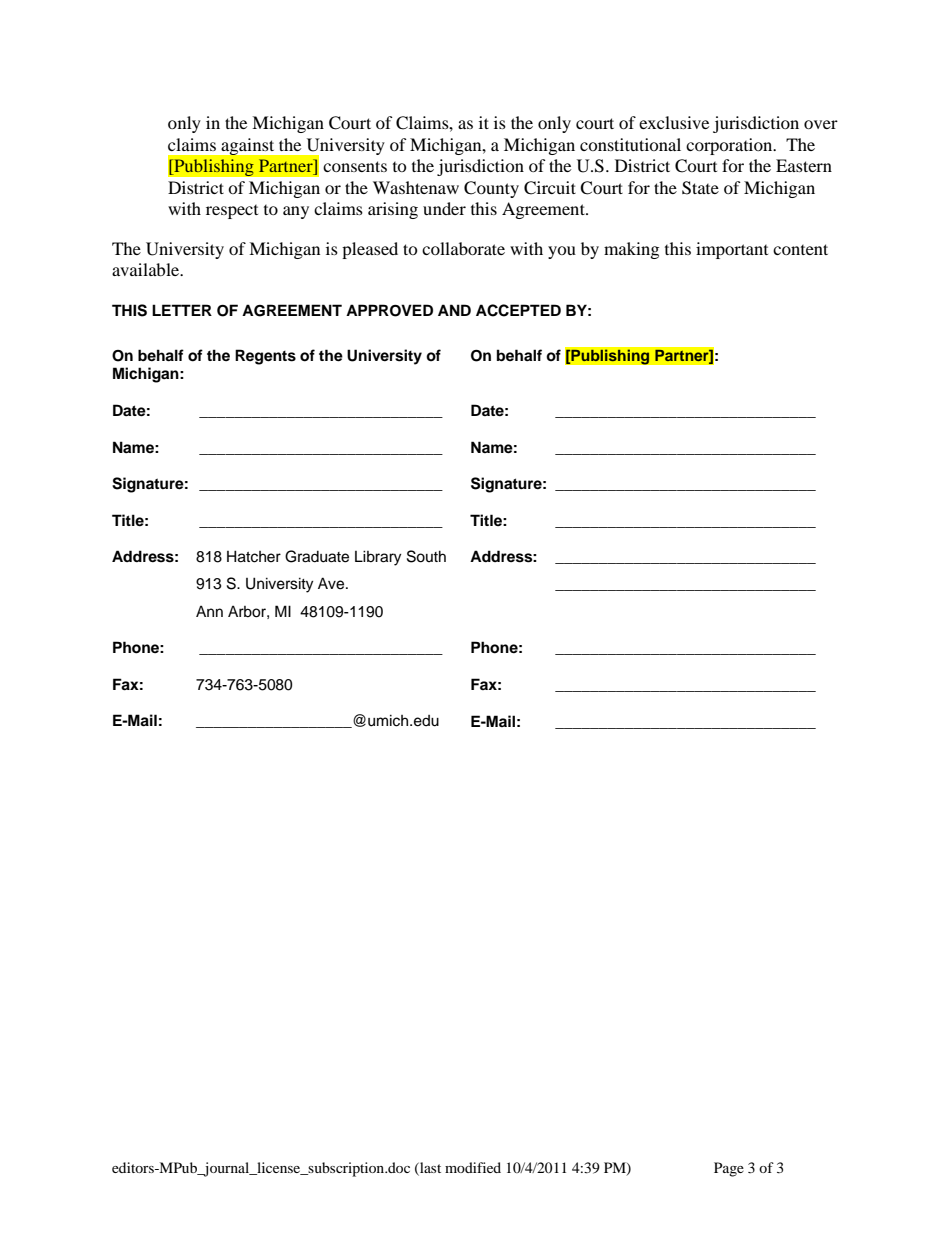  What do you see at coordinates (473, 1167) in the image?
I see `modified` at bounding box center [473, 1167].
